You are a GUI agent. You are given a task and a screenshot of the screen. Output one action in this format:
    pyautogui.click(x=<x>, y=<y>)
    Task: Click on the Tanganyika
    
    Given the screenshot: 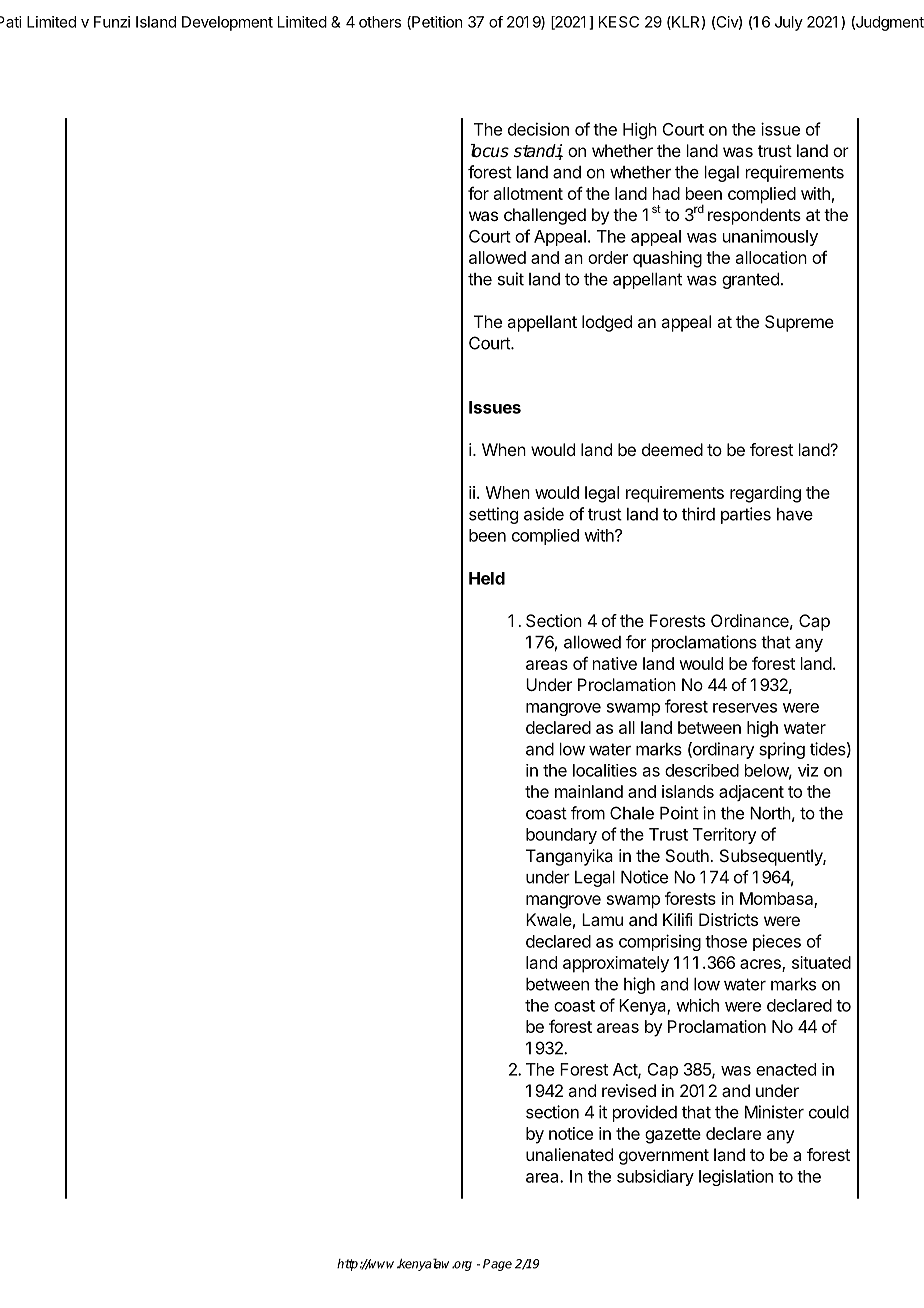 What is the action you would take?
    pyautogui.click(x=569, y=857)
